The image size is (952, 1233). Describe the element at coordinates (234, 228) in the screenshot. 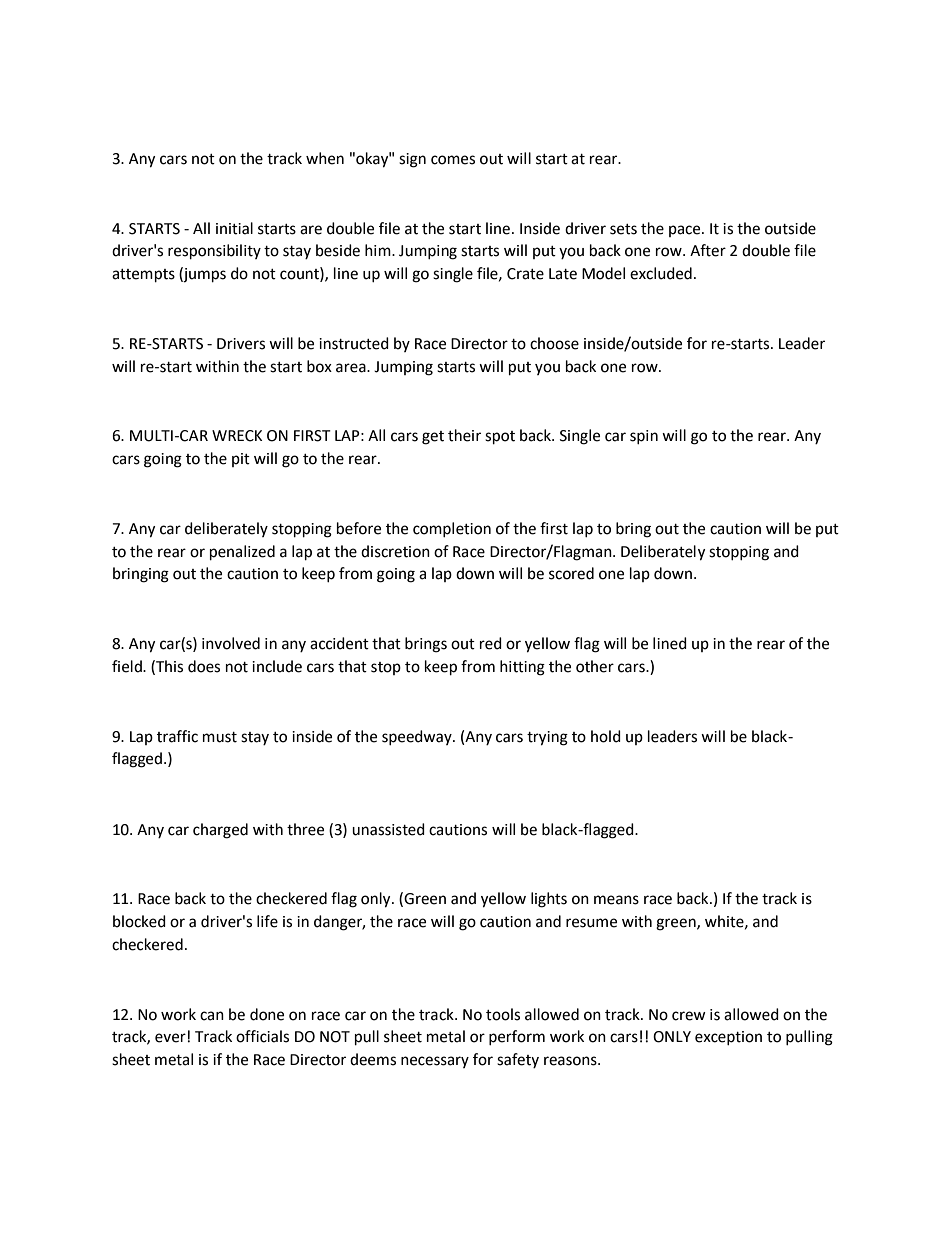

I see `initial` at that location.
